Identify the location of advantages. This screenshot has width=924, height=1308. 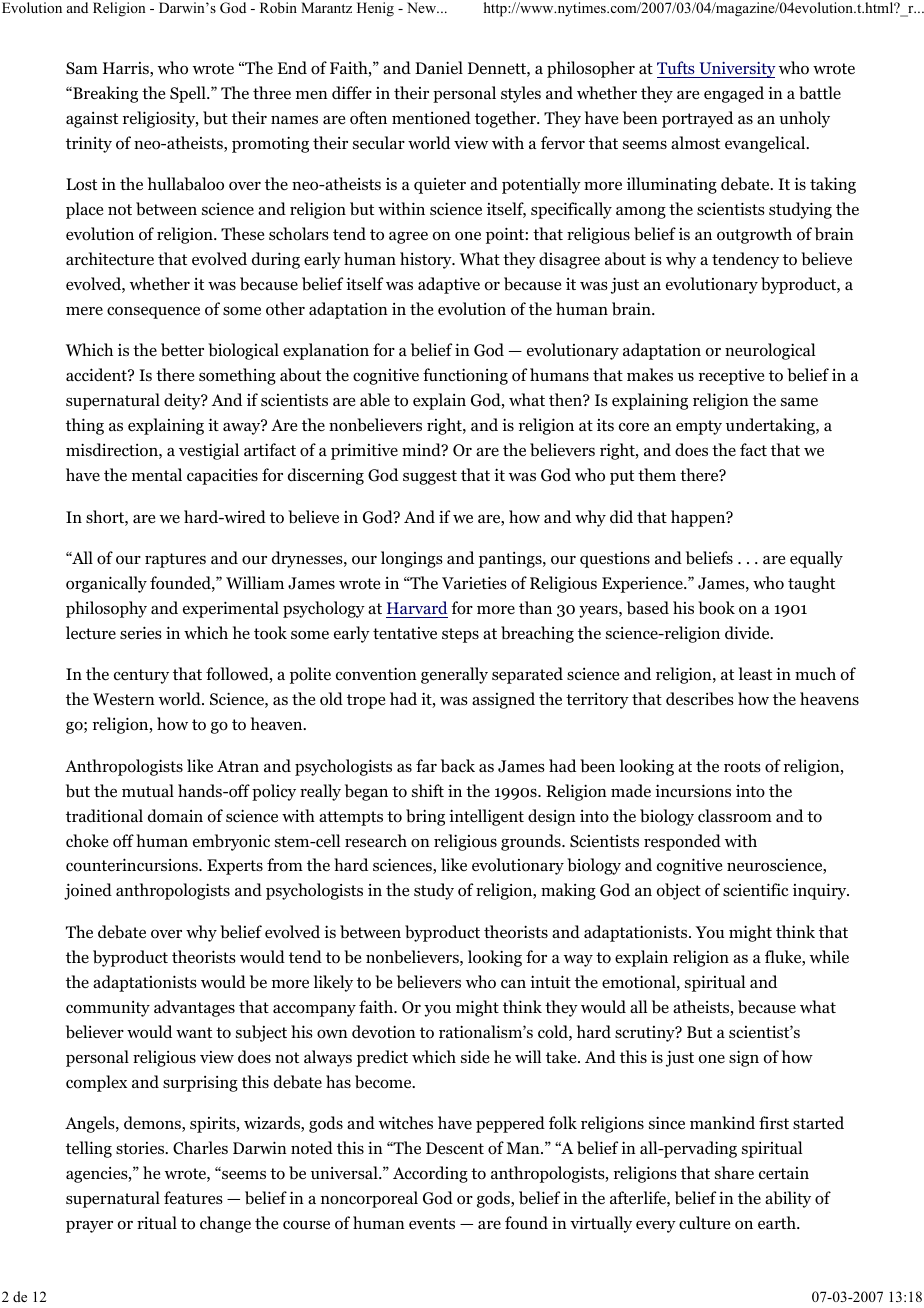
(194, 1008).
